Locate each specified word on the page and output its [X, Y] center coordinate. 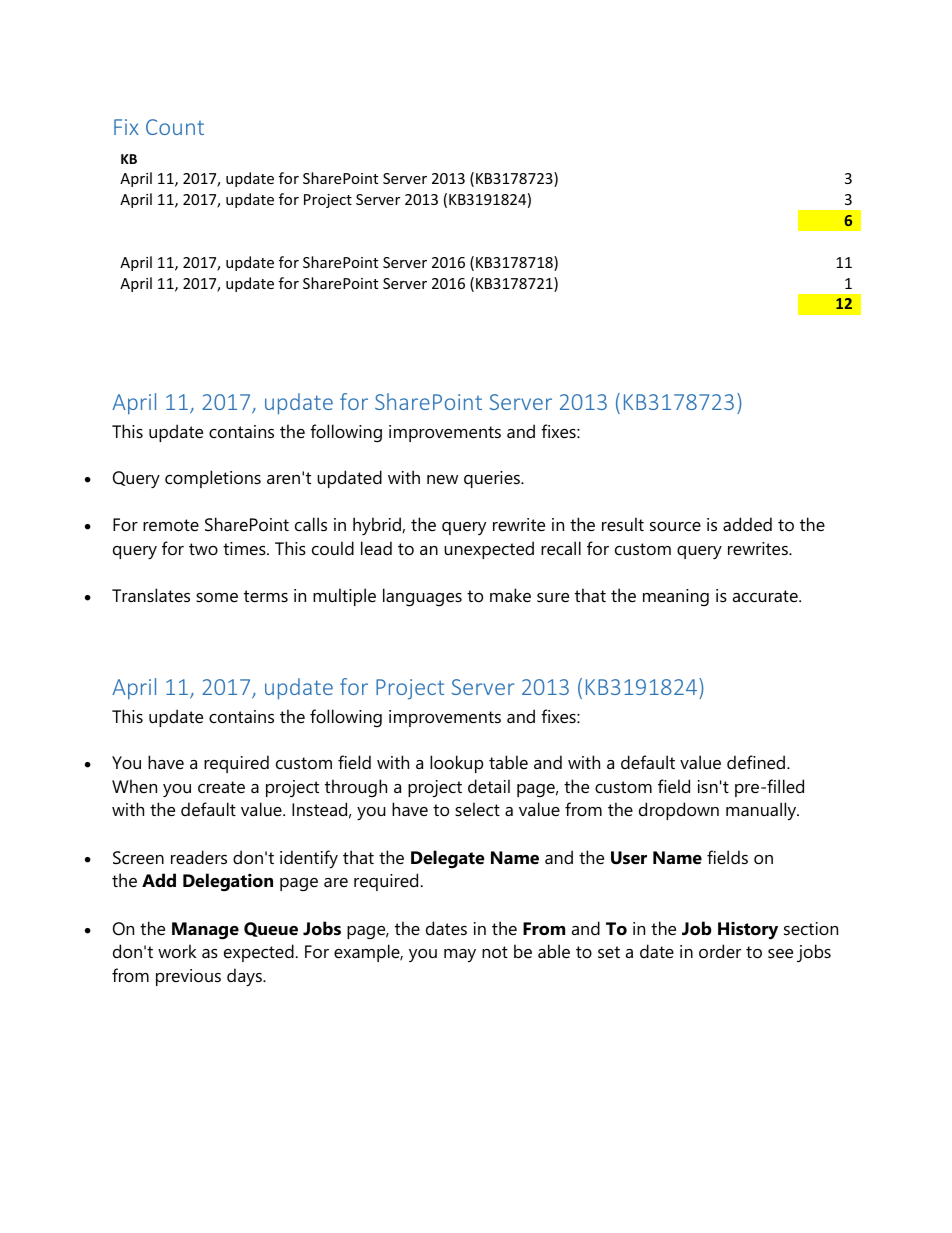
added [747, 524]
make [510, 595]
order [720, 951]
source [675, 527]
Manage [205, 931]
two [203, 549]
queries [493, 479]
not [495, 952]
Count [175, 127]
